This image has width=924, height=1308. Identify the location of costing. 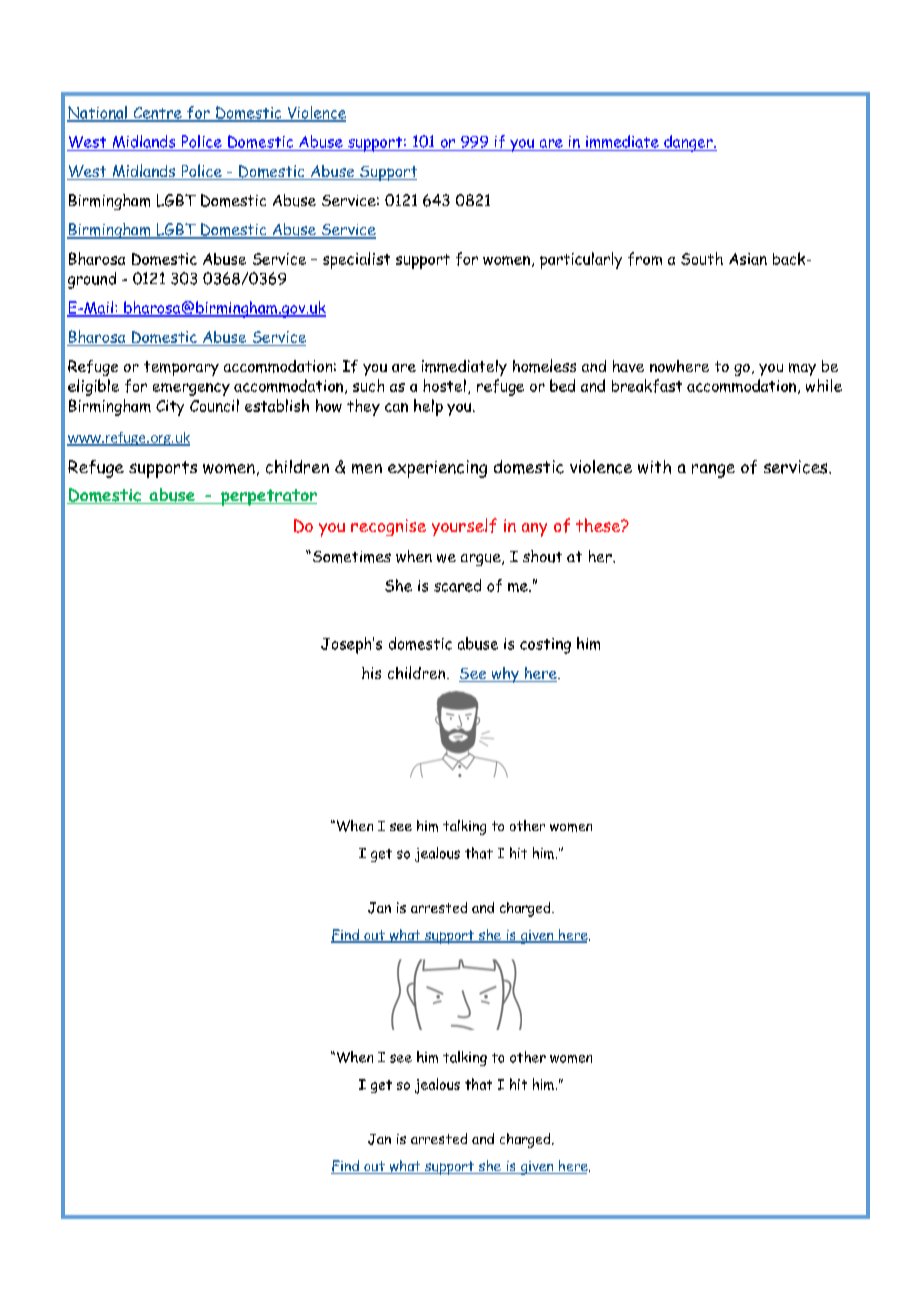
(545, 646).
